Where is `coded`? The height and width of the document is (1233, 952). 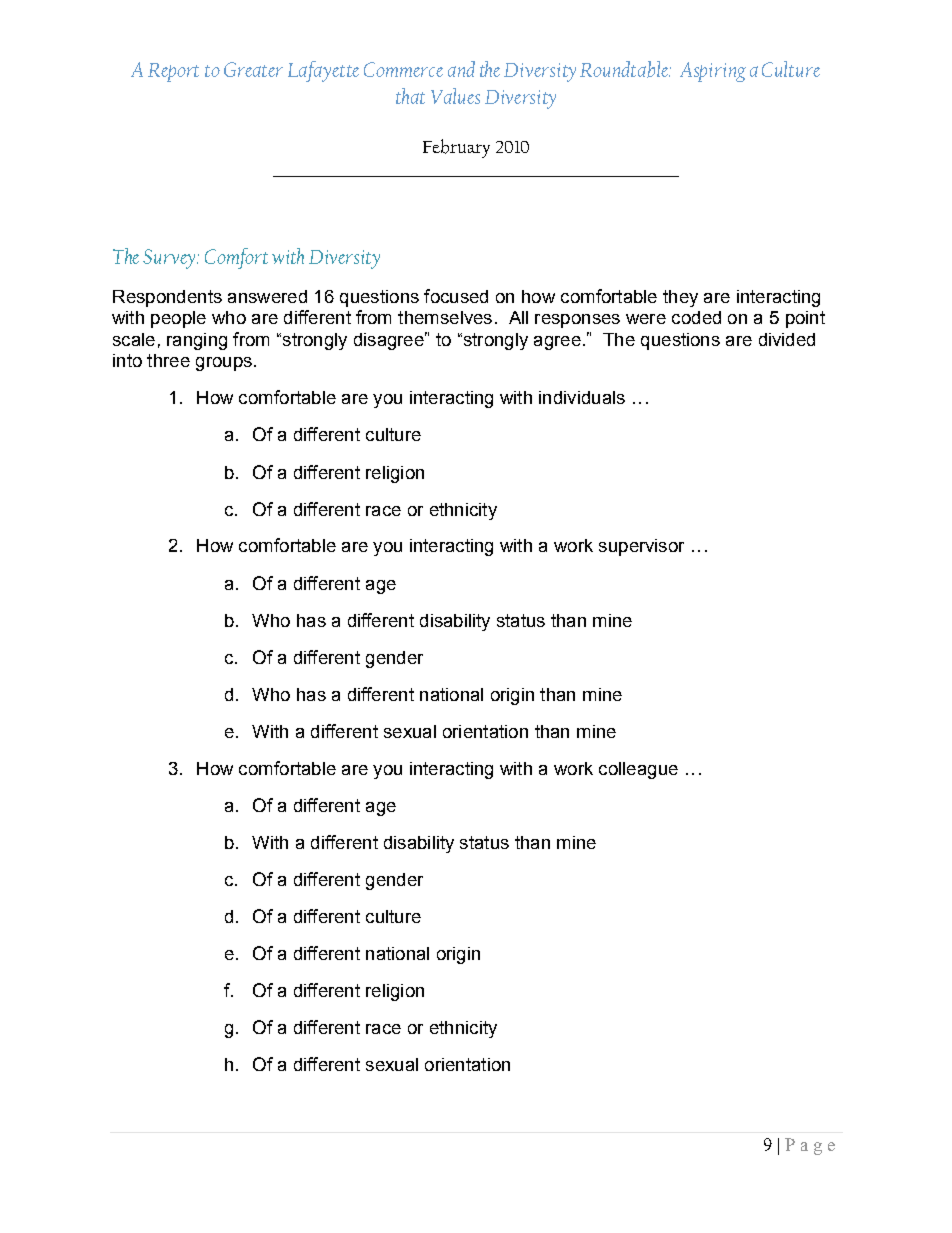 coded is located at coordinates (696, 317).
